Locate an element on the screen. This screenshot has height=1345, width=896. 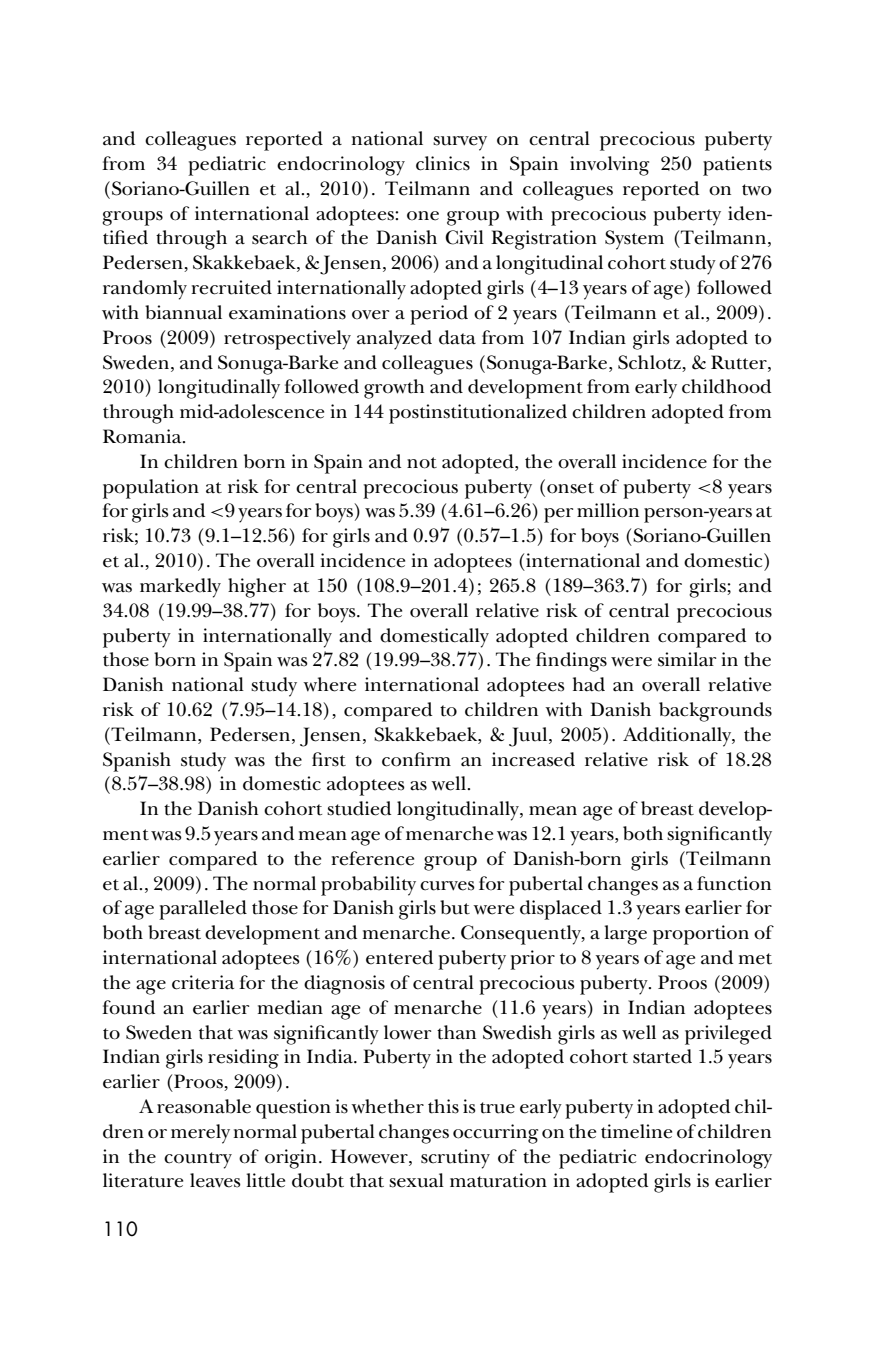
not is located at coordinates (422, 463).
